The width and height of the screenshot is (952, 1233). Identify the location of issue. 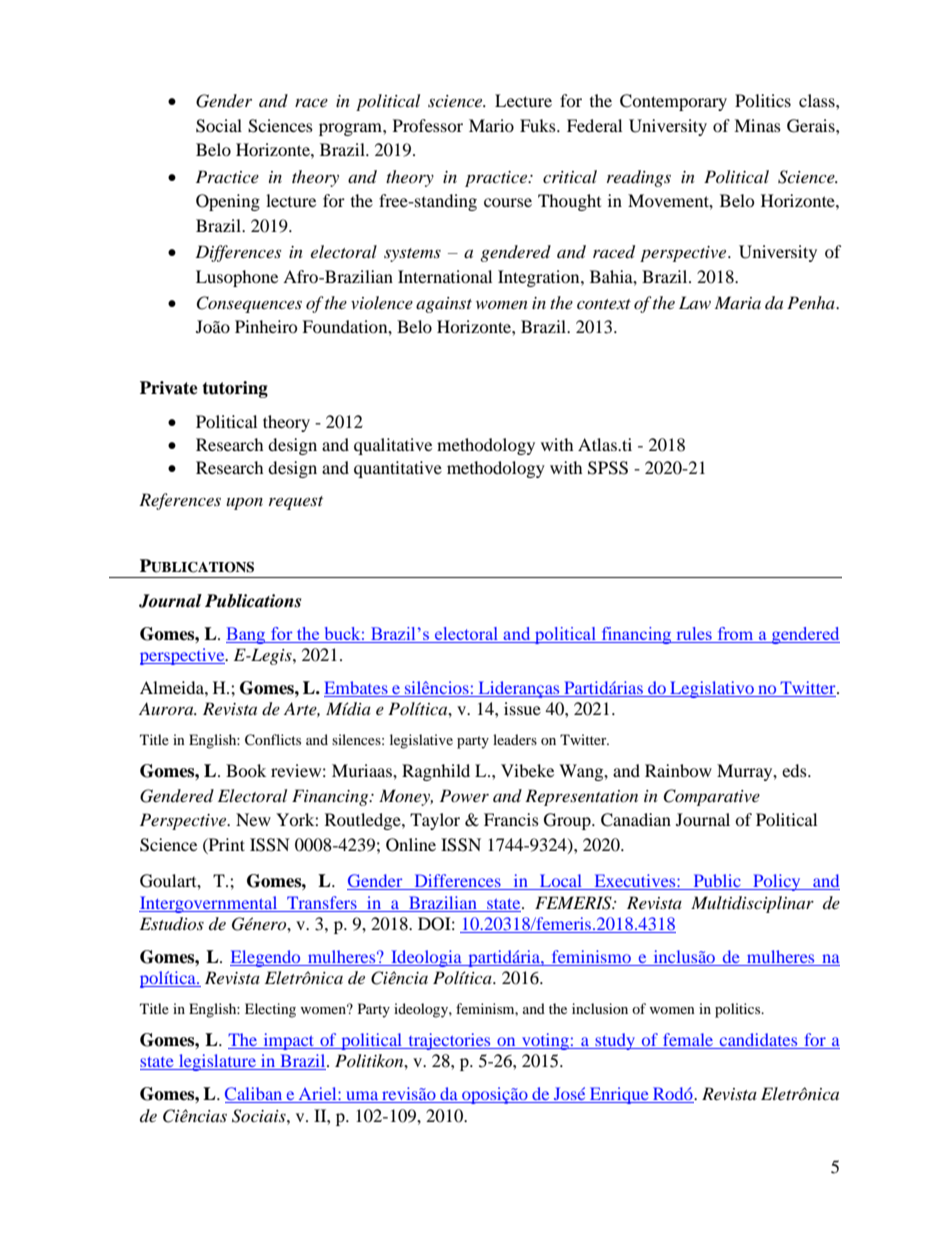
(522, 708).
